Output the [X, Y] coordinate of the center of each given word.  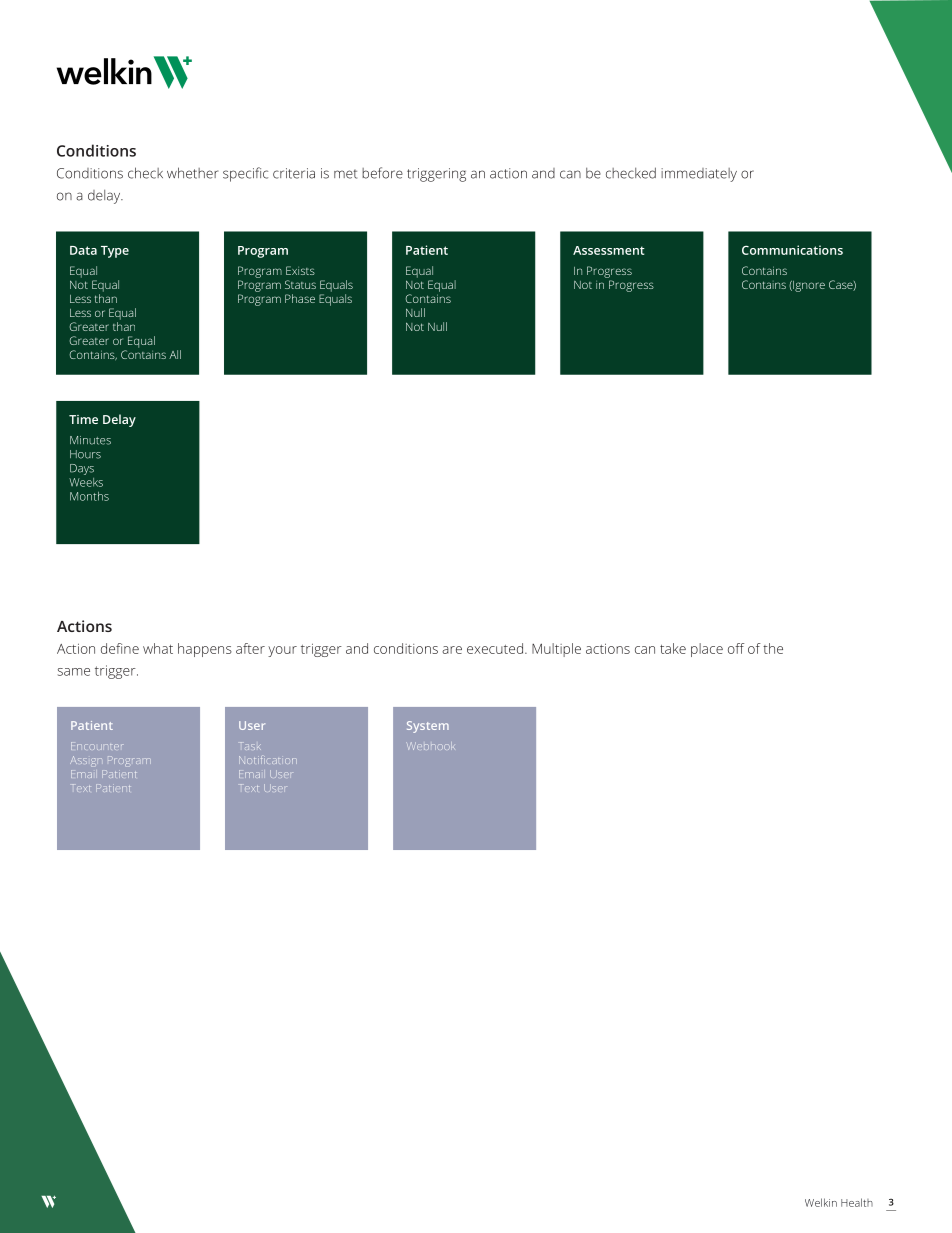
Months [89, 496]
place [707, 650]
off [736, 648]
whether [193, 173]
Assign [86, 760]
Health [857, 1202]
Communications [792, 250]
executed [495, 648]
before [382, 173]
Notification [268, 760]
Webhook [430, 746]
